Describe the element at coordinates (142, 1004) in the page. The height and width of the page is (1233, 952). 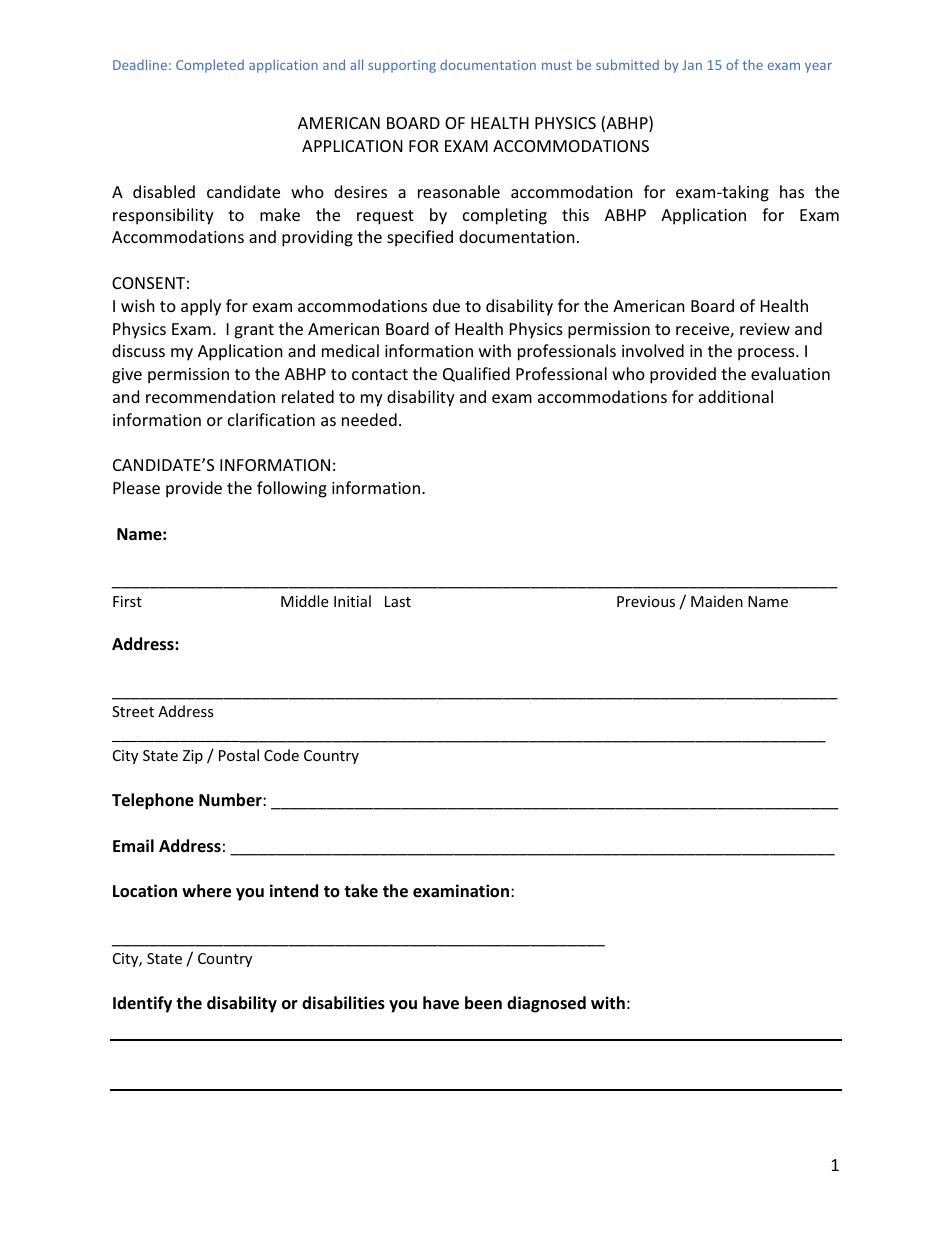
I see `Identify` at that location.
